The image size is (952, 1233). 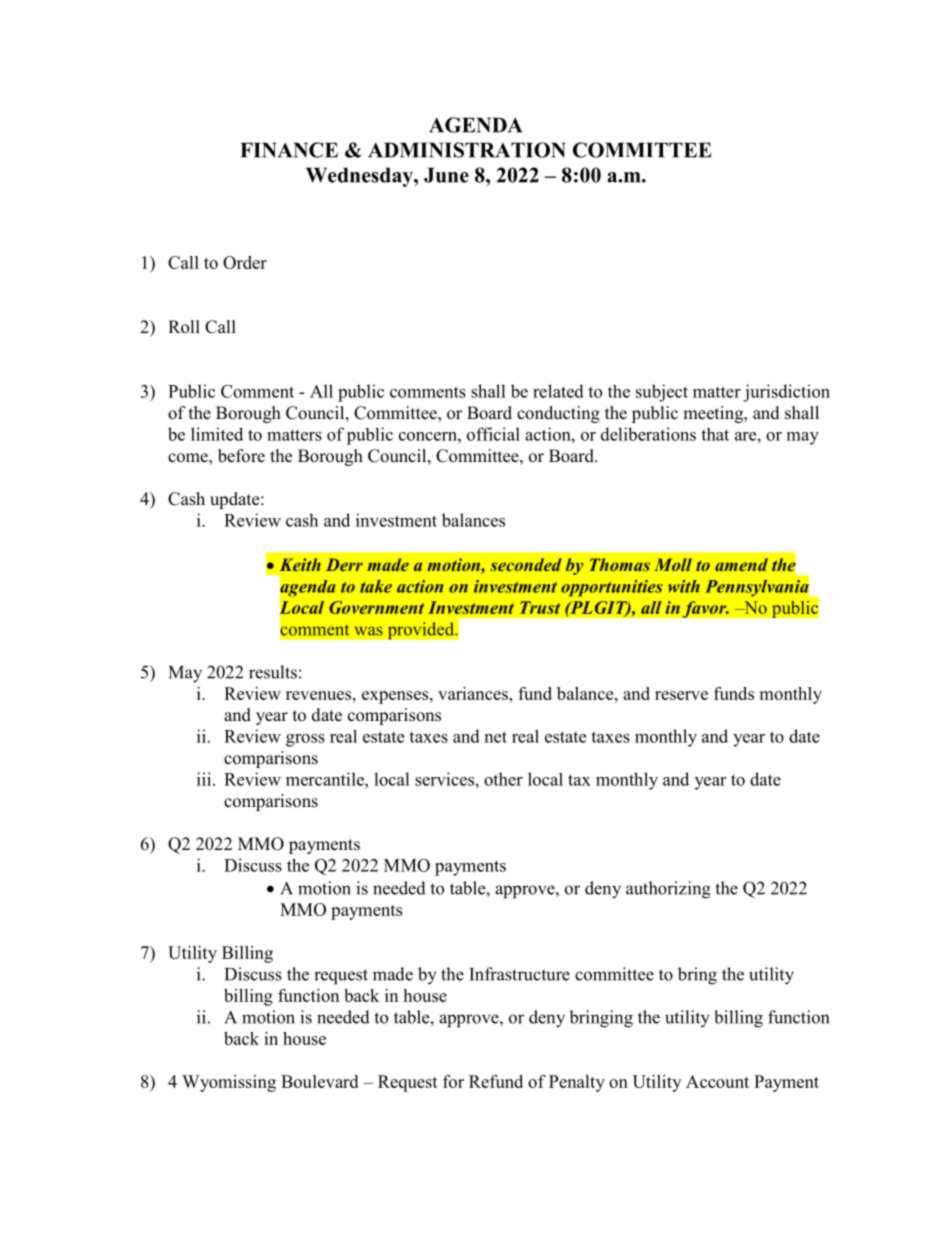 I want to click on June, so click(x=446, y=175).
